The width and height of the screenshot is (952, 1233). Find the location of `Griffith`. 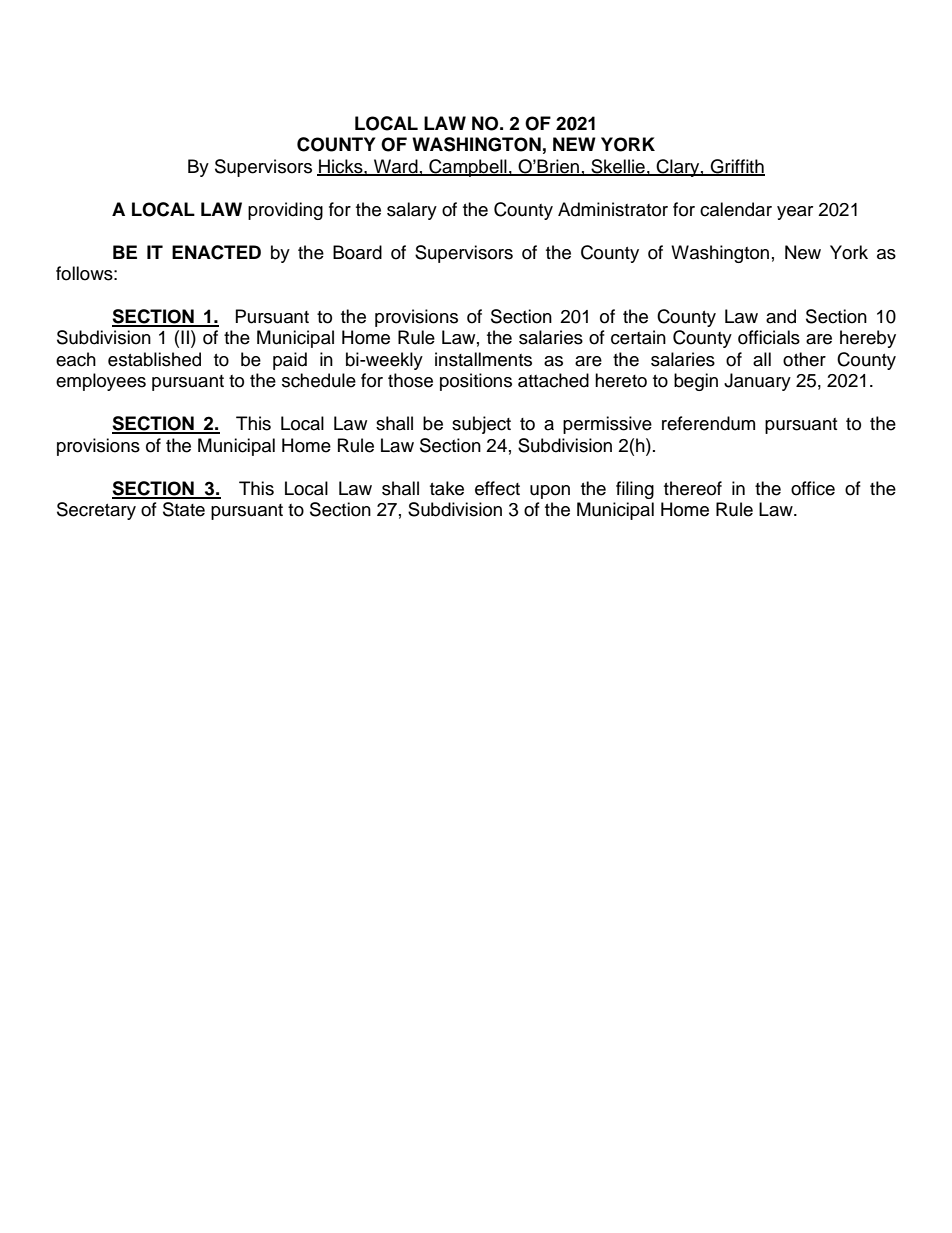

Griffith is located at coordinates (737, 167).
